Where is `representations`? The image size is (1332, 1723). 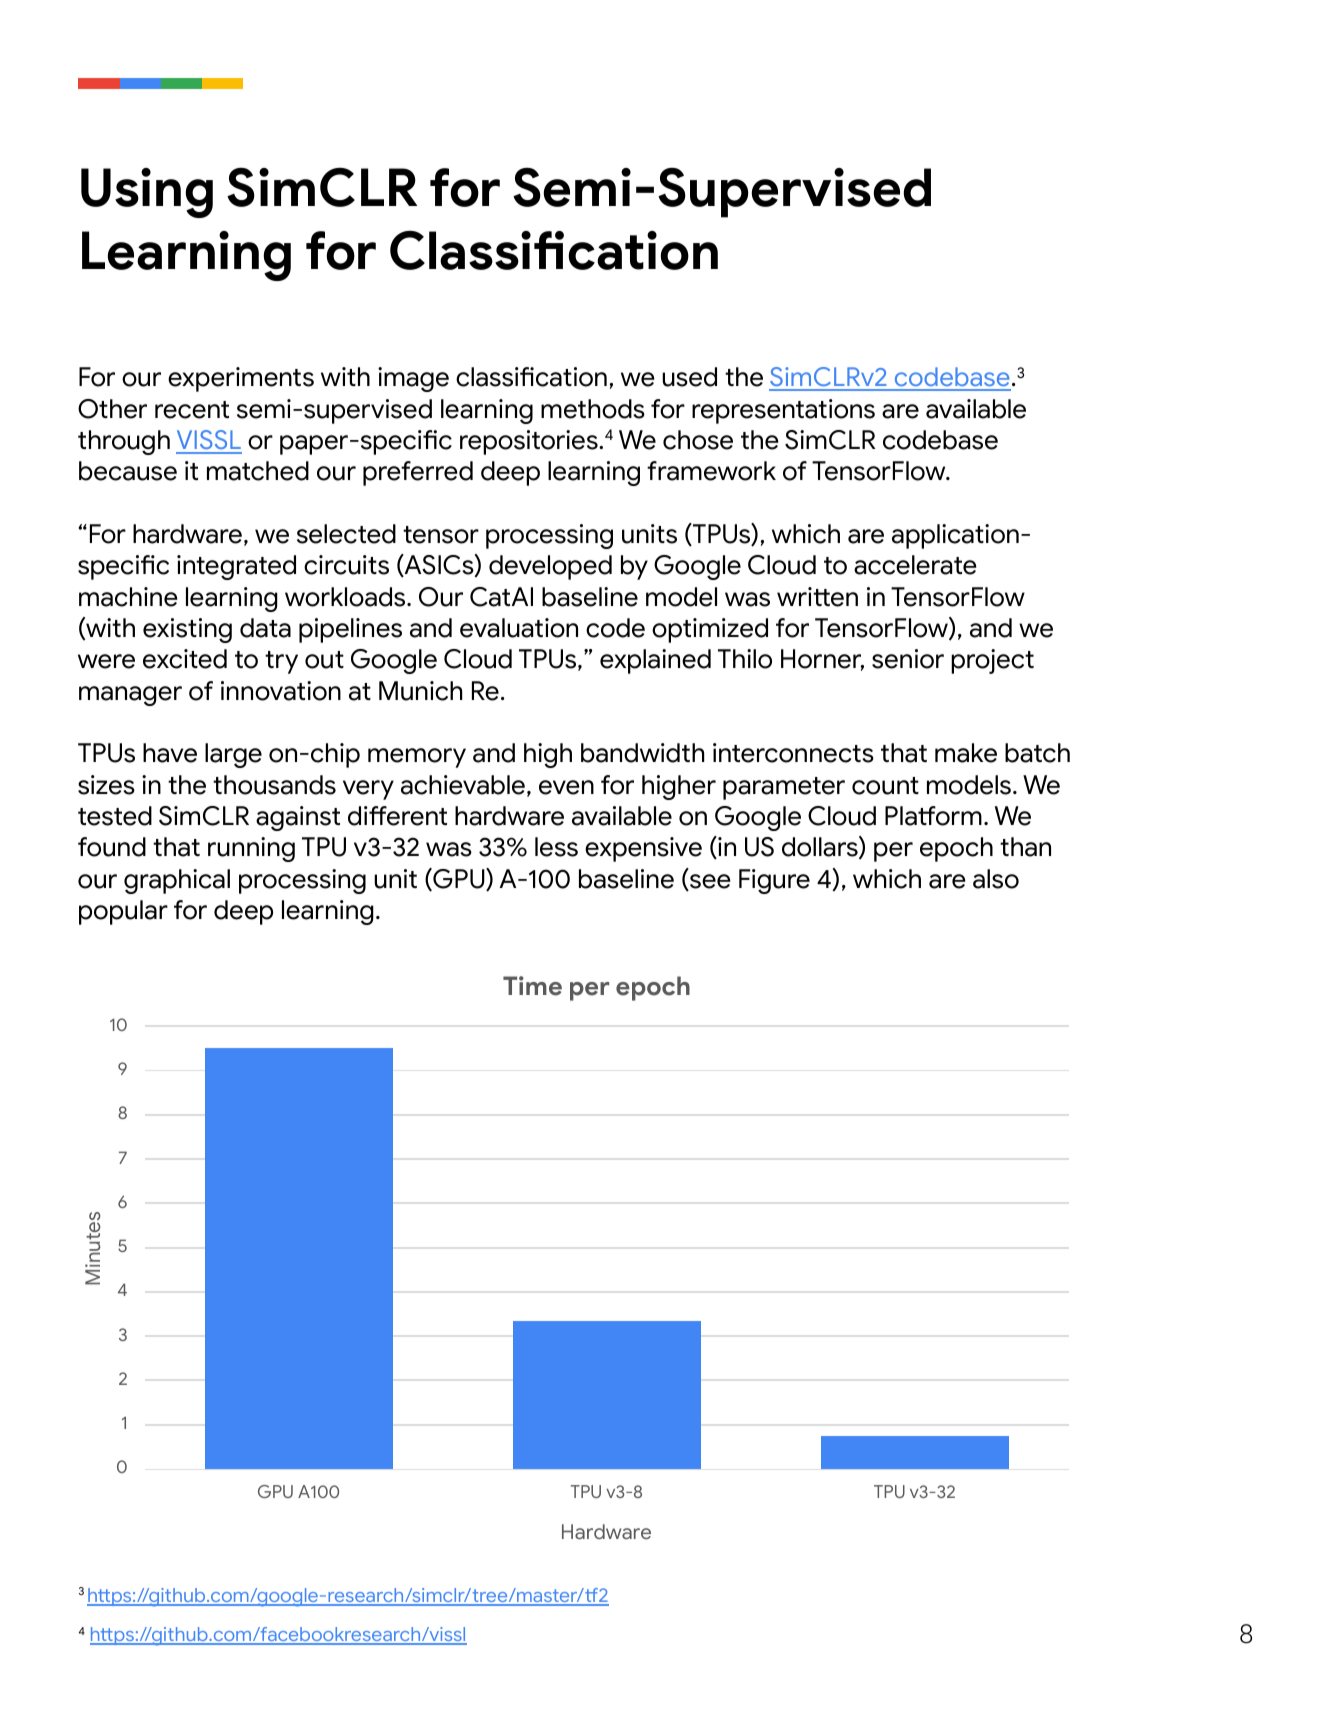 representations is located at coordinates (783, 411).
